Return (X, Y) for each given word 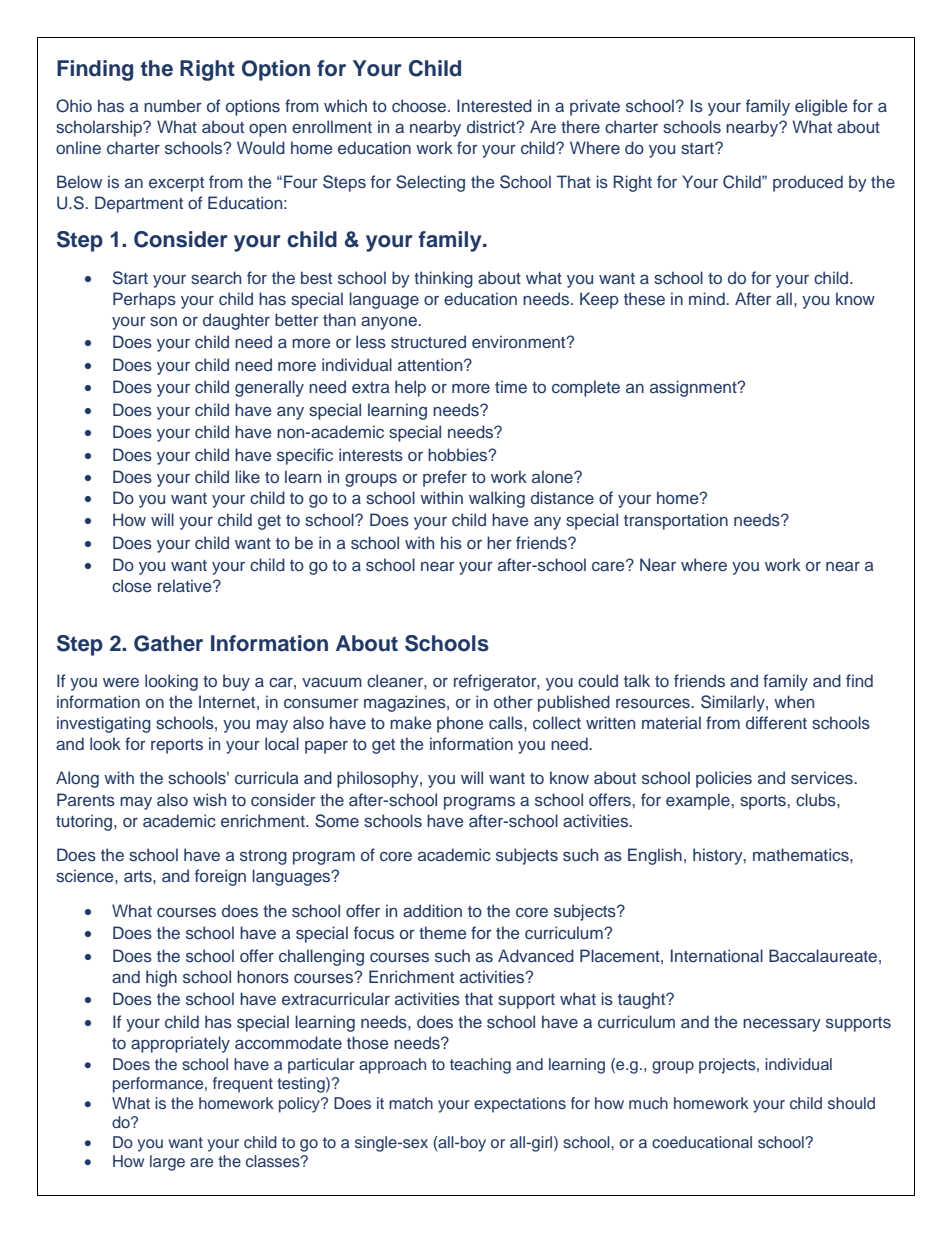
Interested (494, 106)
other (513, 701)
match (411, 1103)
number (173, 105)
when (794, 701)
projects (728, 1066)
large (167, 1163)
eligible (821, 107)
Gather (168, 643)
